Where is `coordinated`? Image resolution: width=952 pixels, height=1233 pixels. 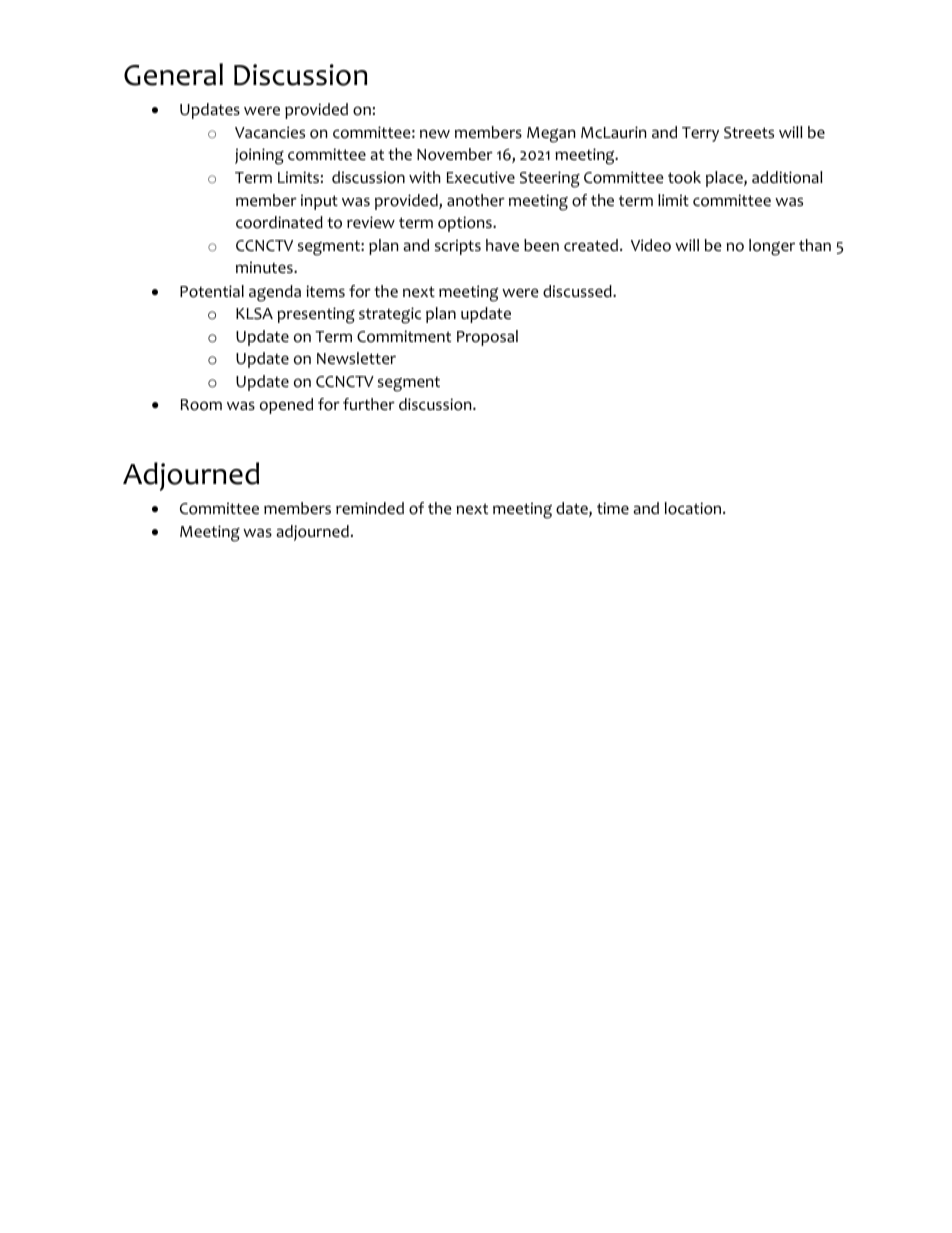
coordinated is located at coordinates (279, 222).
